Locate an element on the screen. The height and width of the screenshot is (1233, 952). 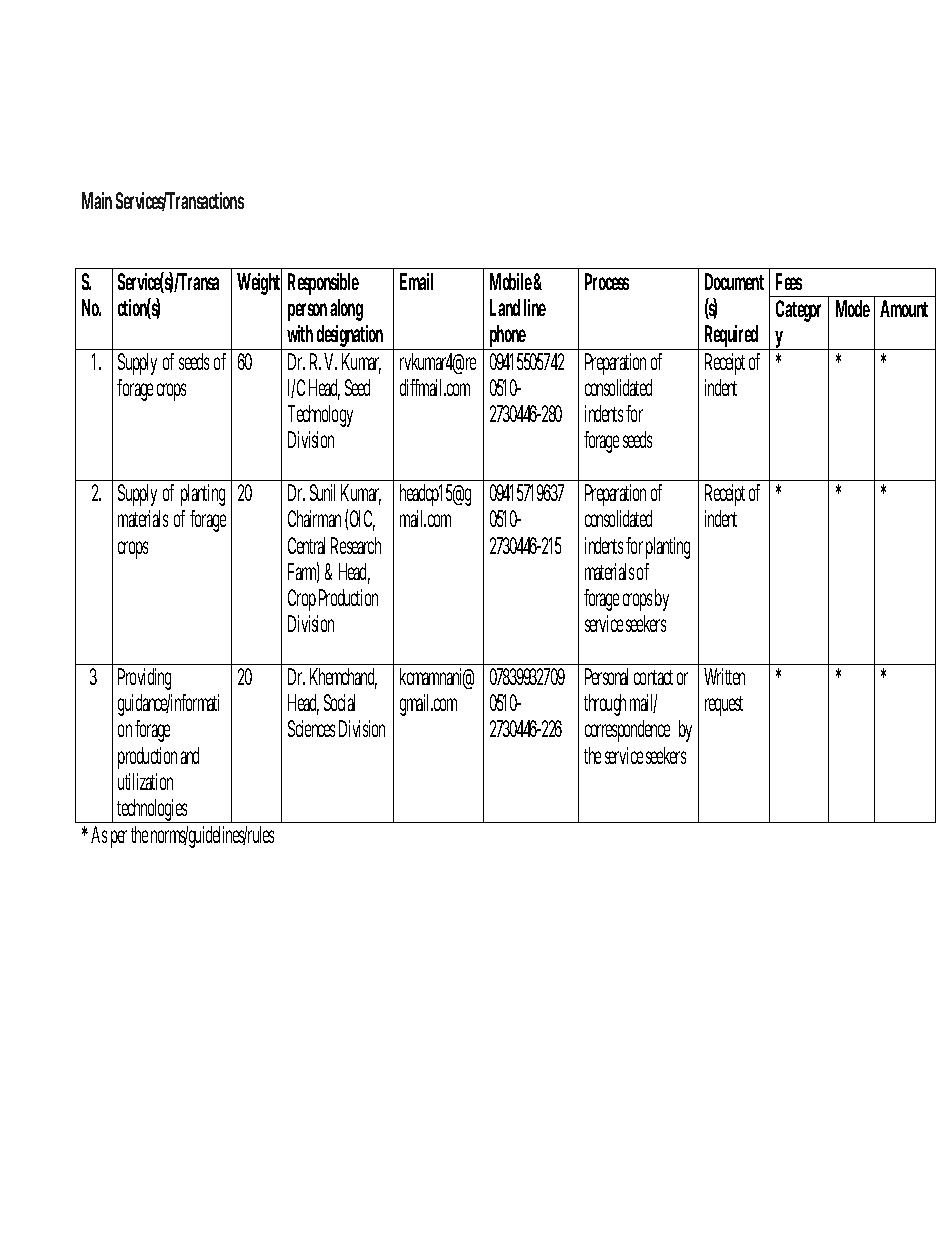
phone is located at coordinates (507, 337).
